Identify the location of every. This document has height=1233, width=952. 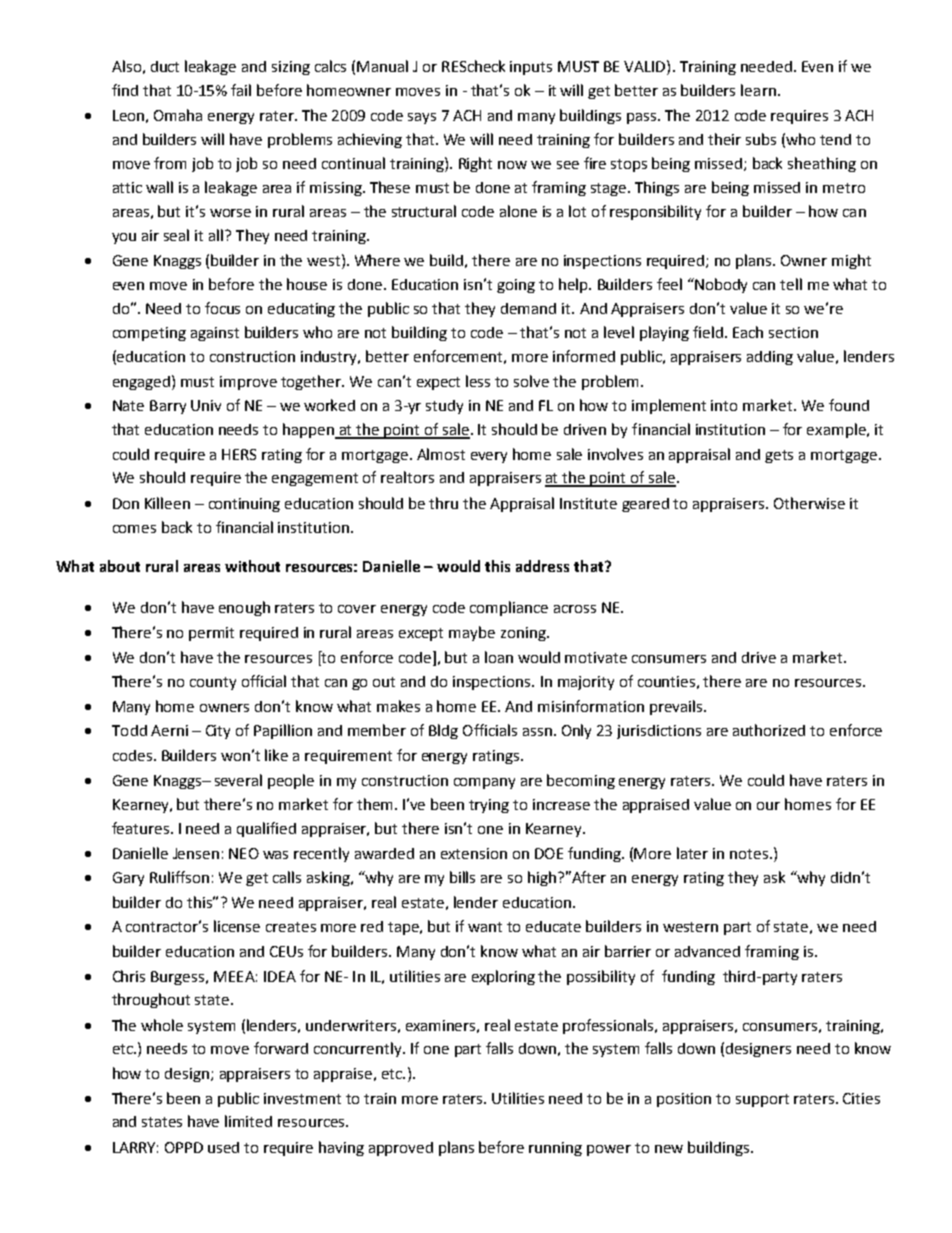
(489, 457).
